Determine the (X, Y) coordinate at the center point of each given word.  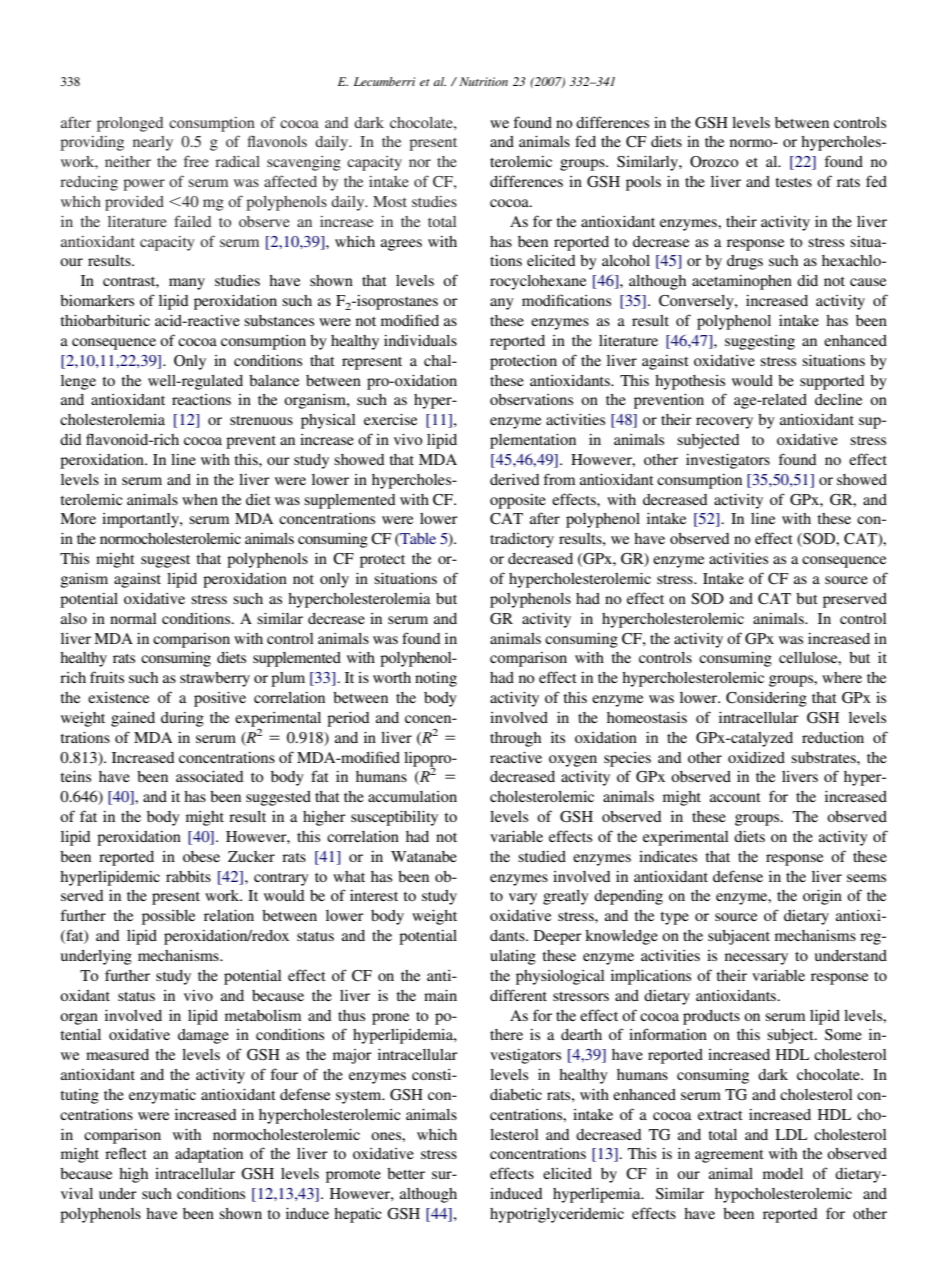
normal (133, 618)
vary (523, 899)
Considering (766, 699)
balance (274, 380)
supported (832, 382)
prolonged (130, 124)
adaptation (209, 1155)
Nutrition (483, 81)
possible (168, 917)
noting (436, 679)
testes (793, 182)
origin (822, 897)
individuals (420, 340)
